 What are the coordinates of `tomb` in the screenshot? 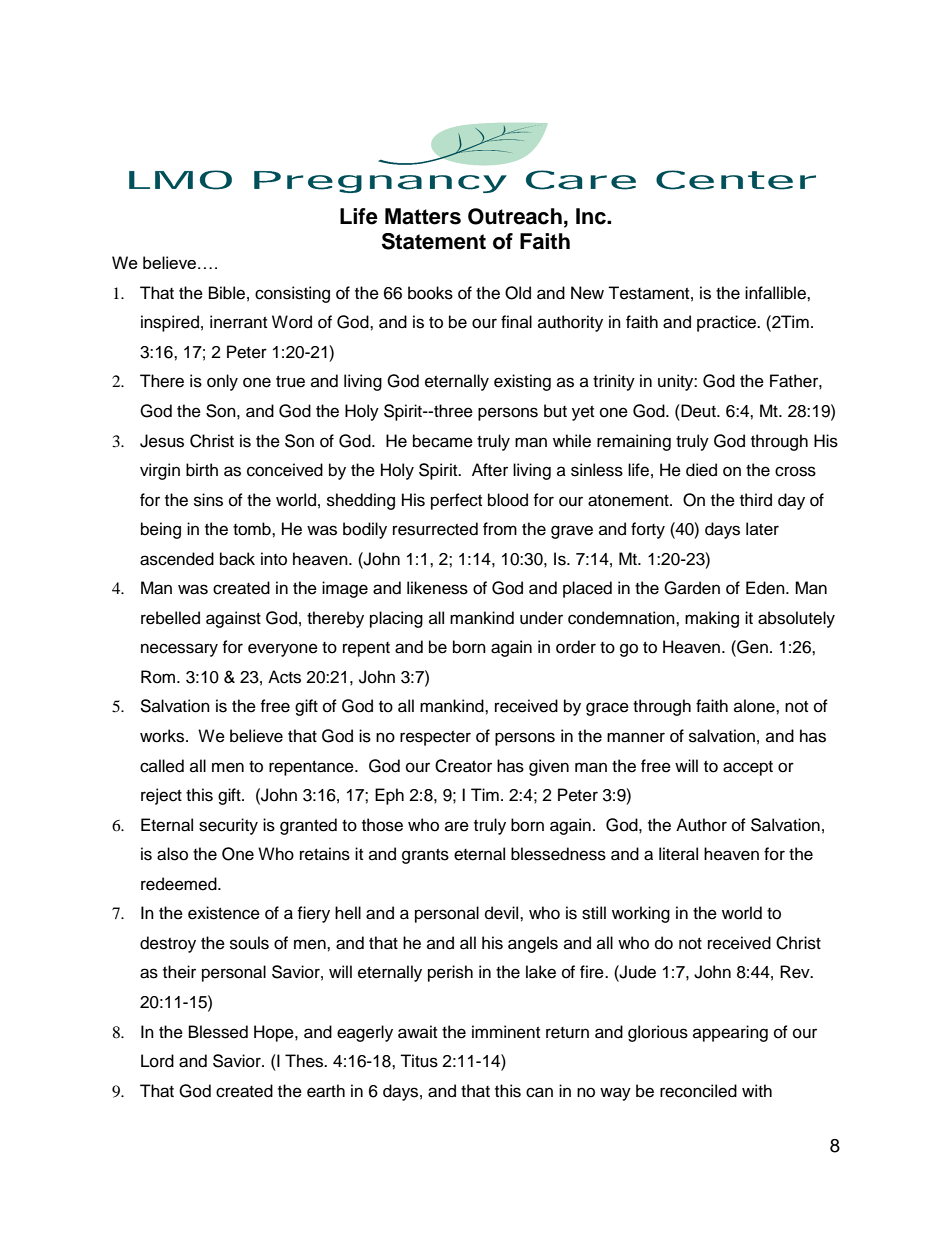 It's located at (253, 529).
